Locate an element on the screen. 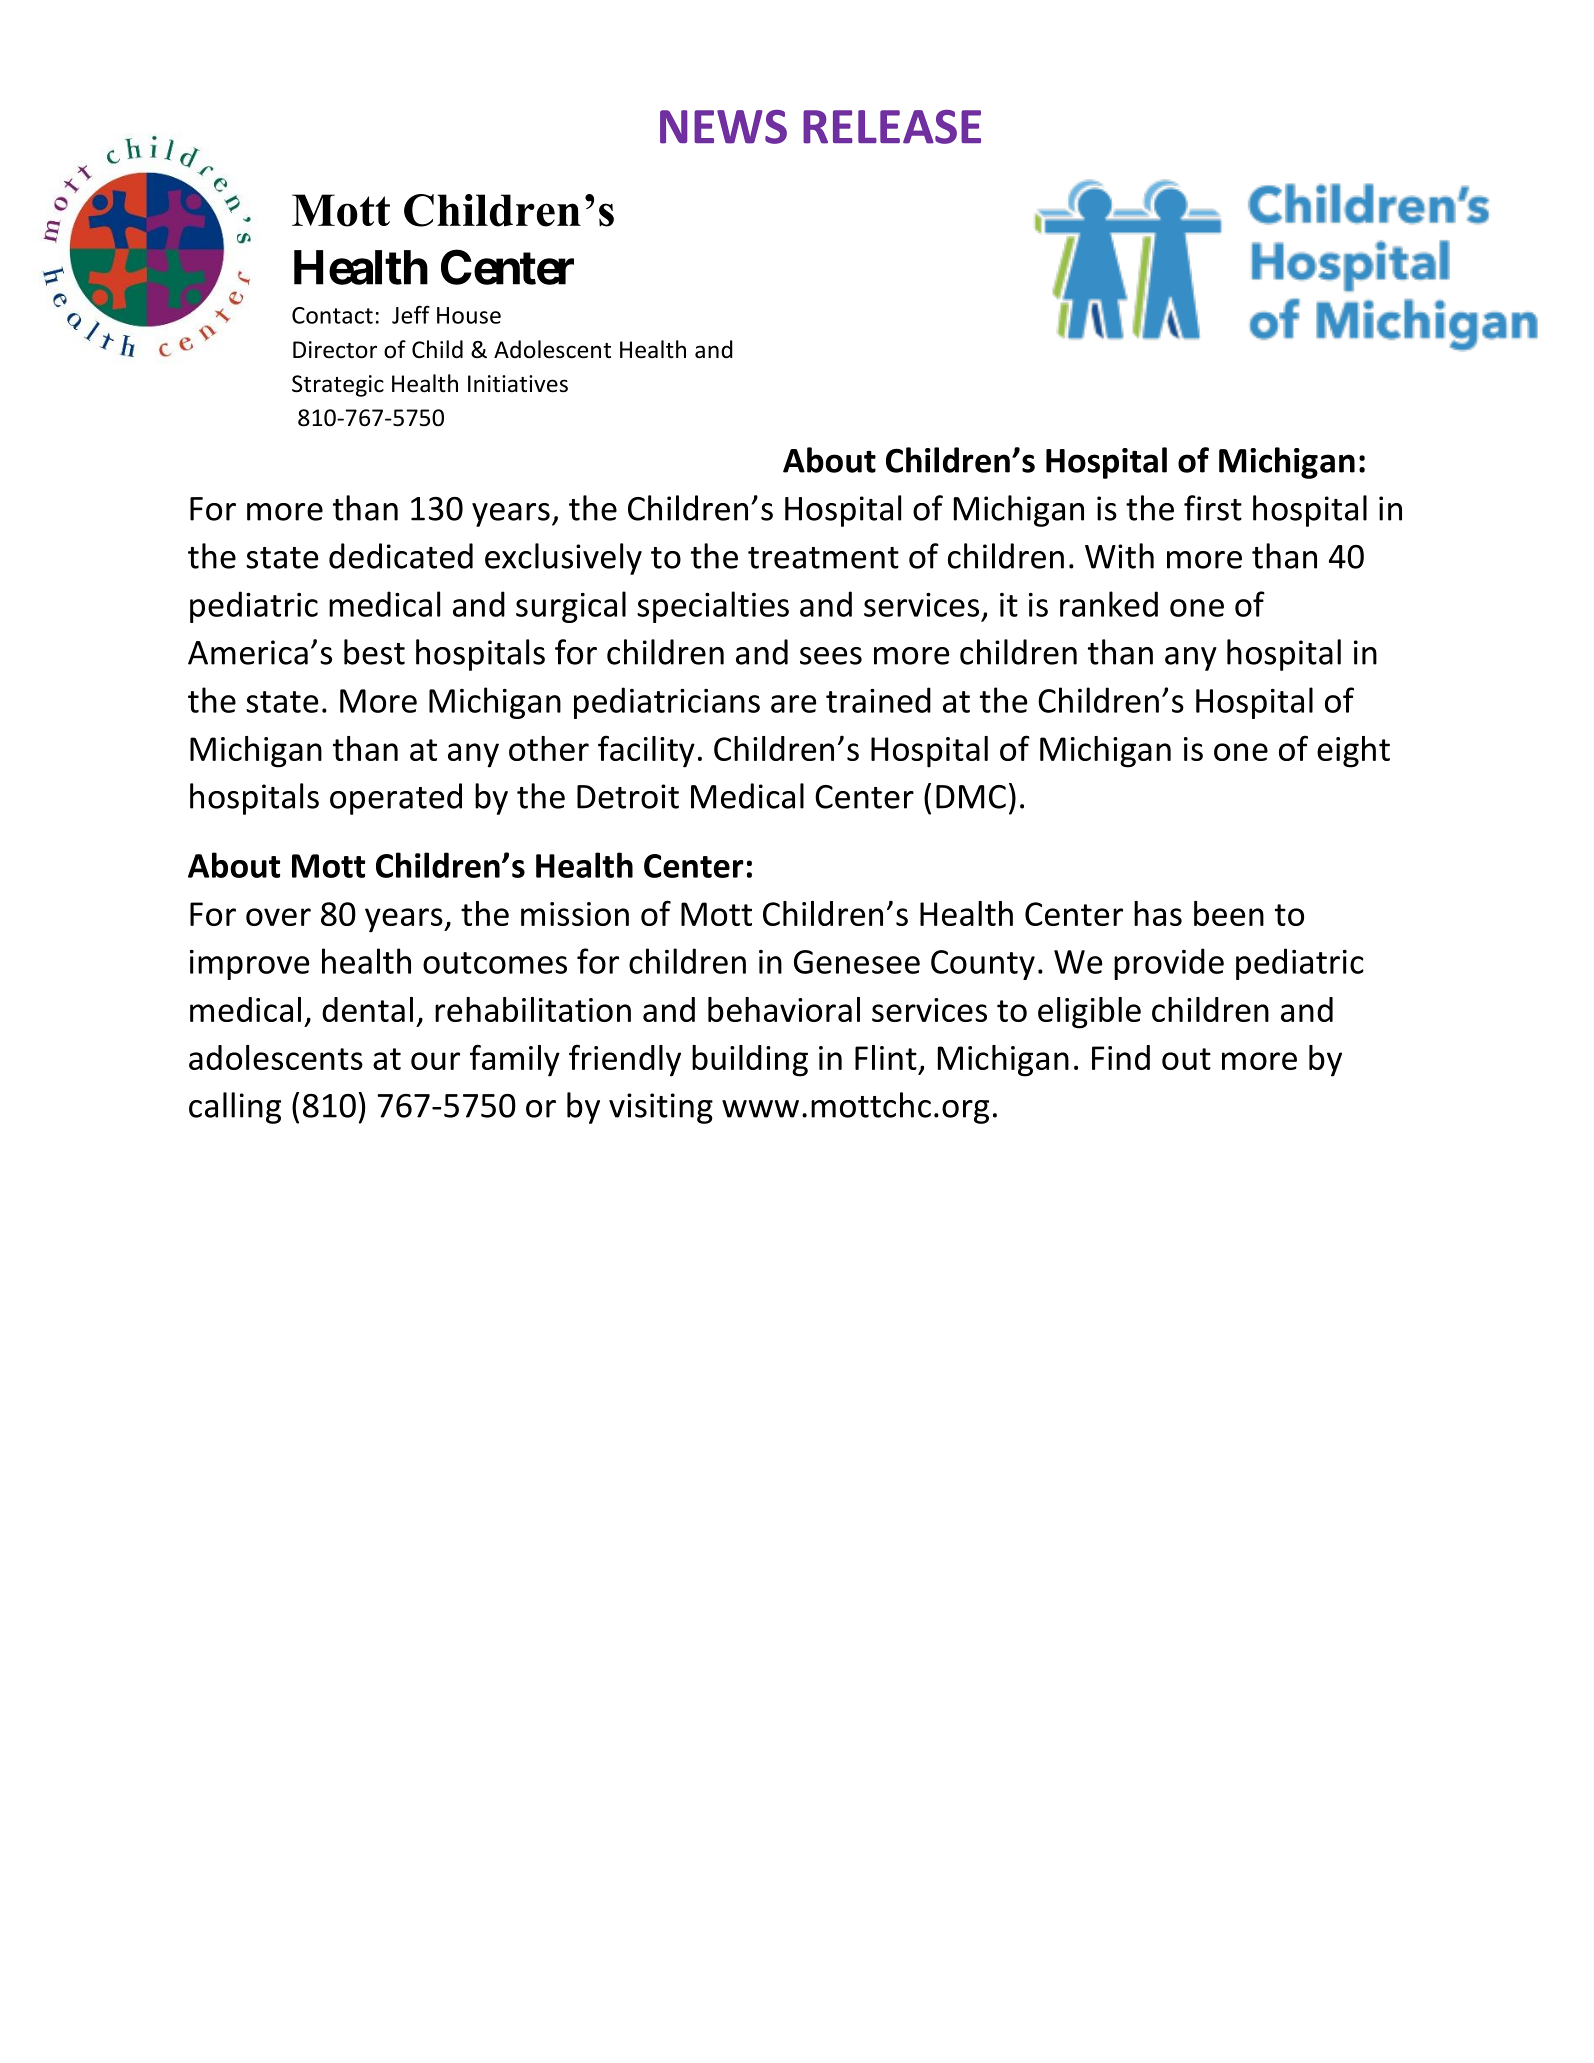 The width and height of the screenshot is (1594, 2063). first is located at coordinates (1213, 508).
